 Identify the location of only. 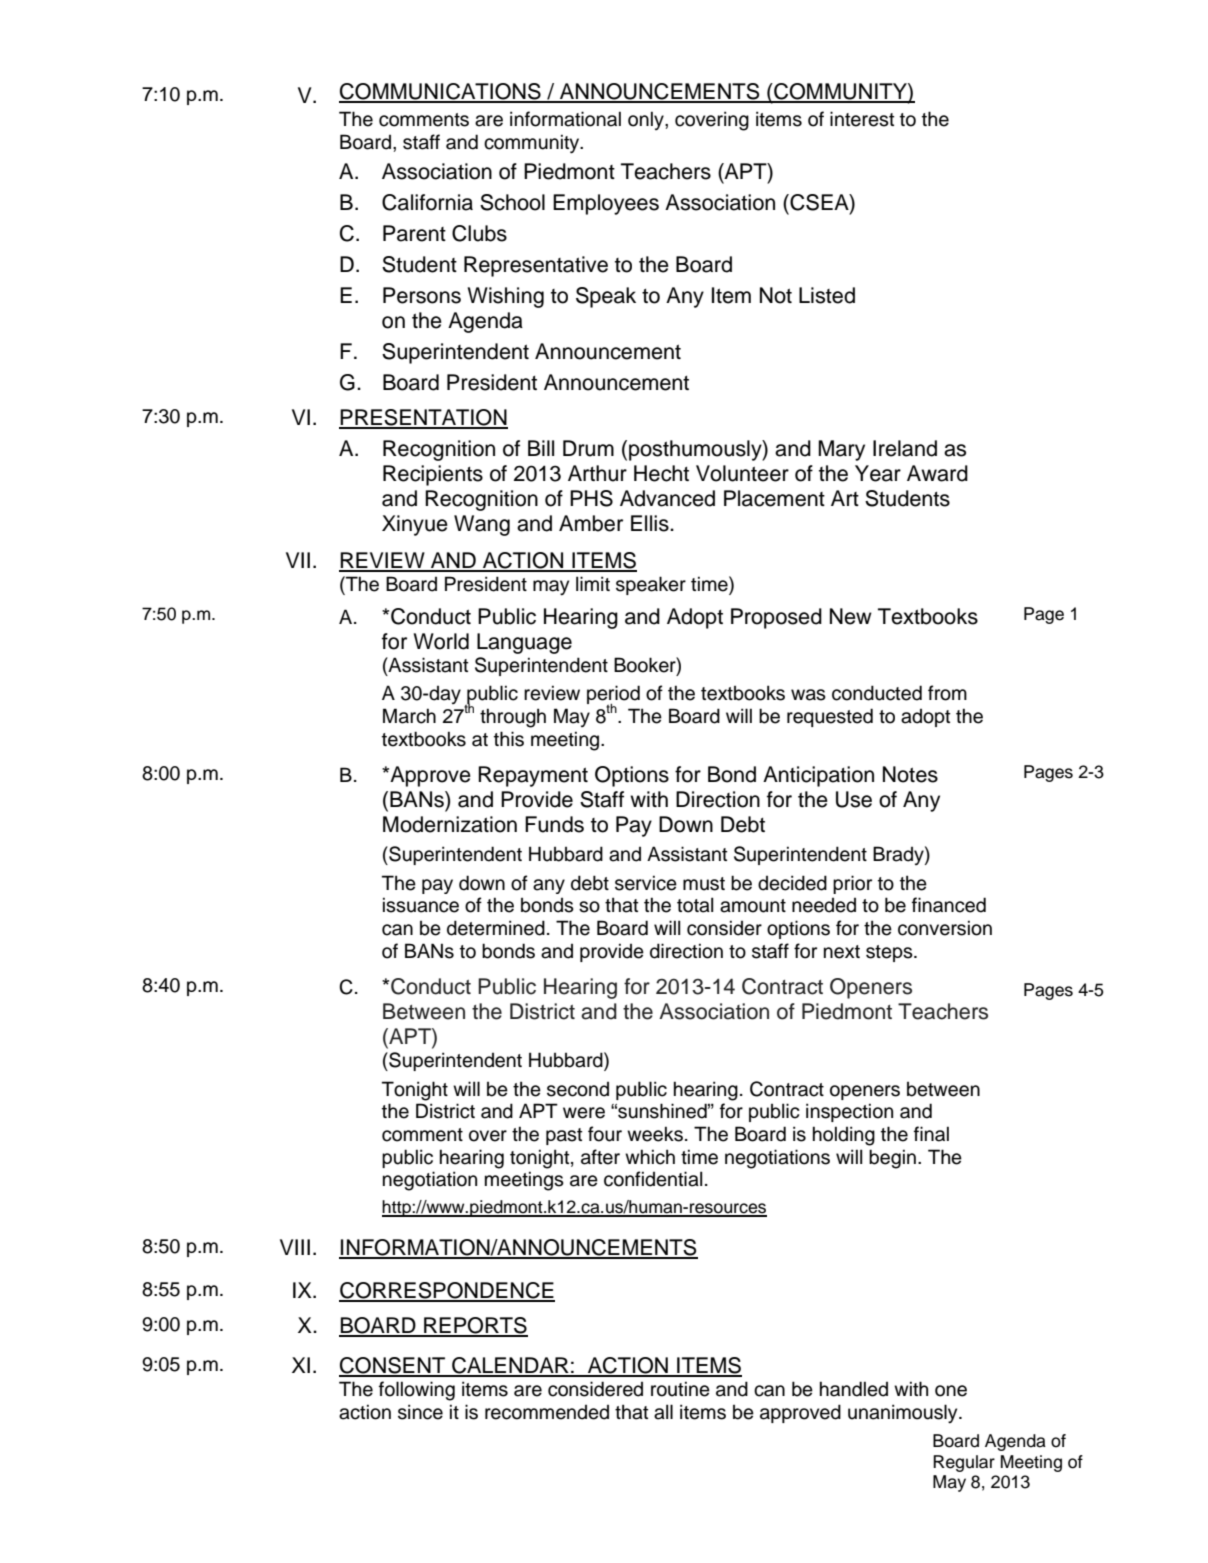
(647, 120).
